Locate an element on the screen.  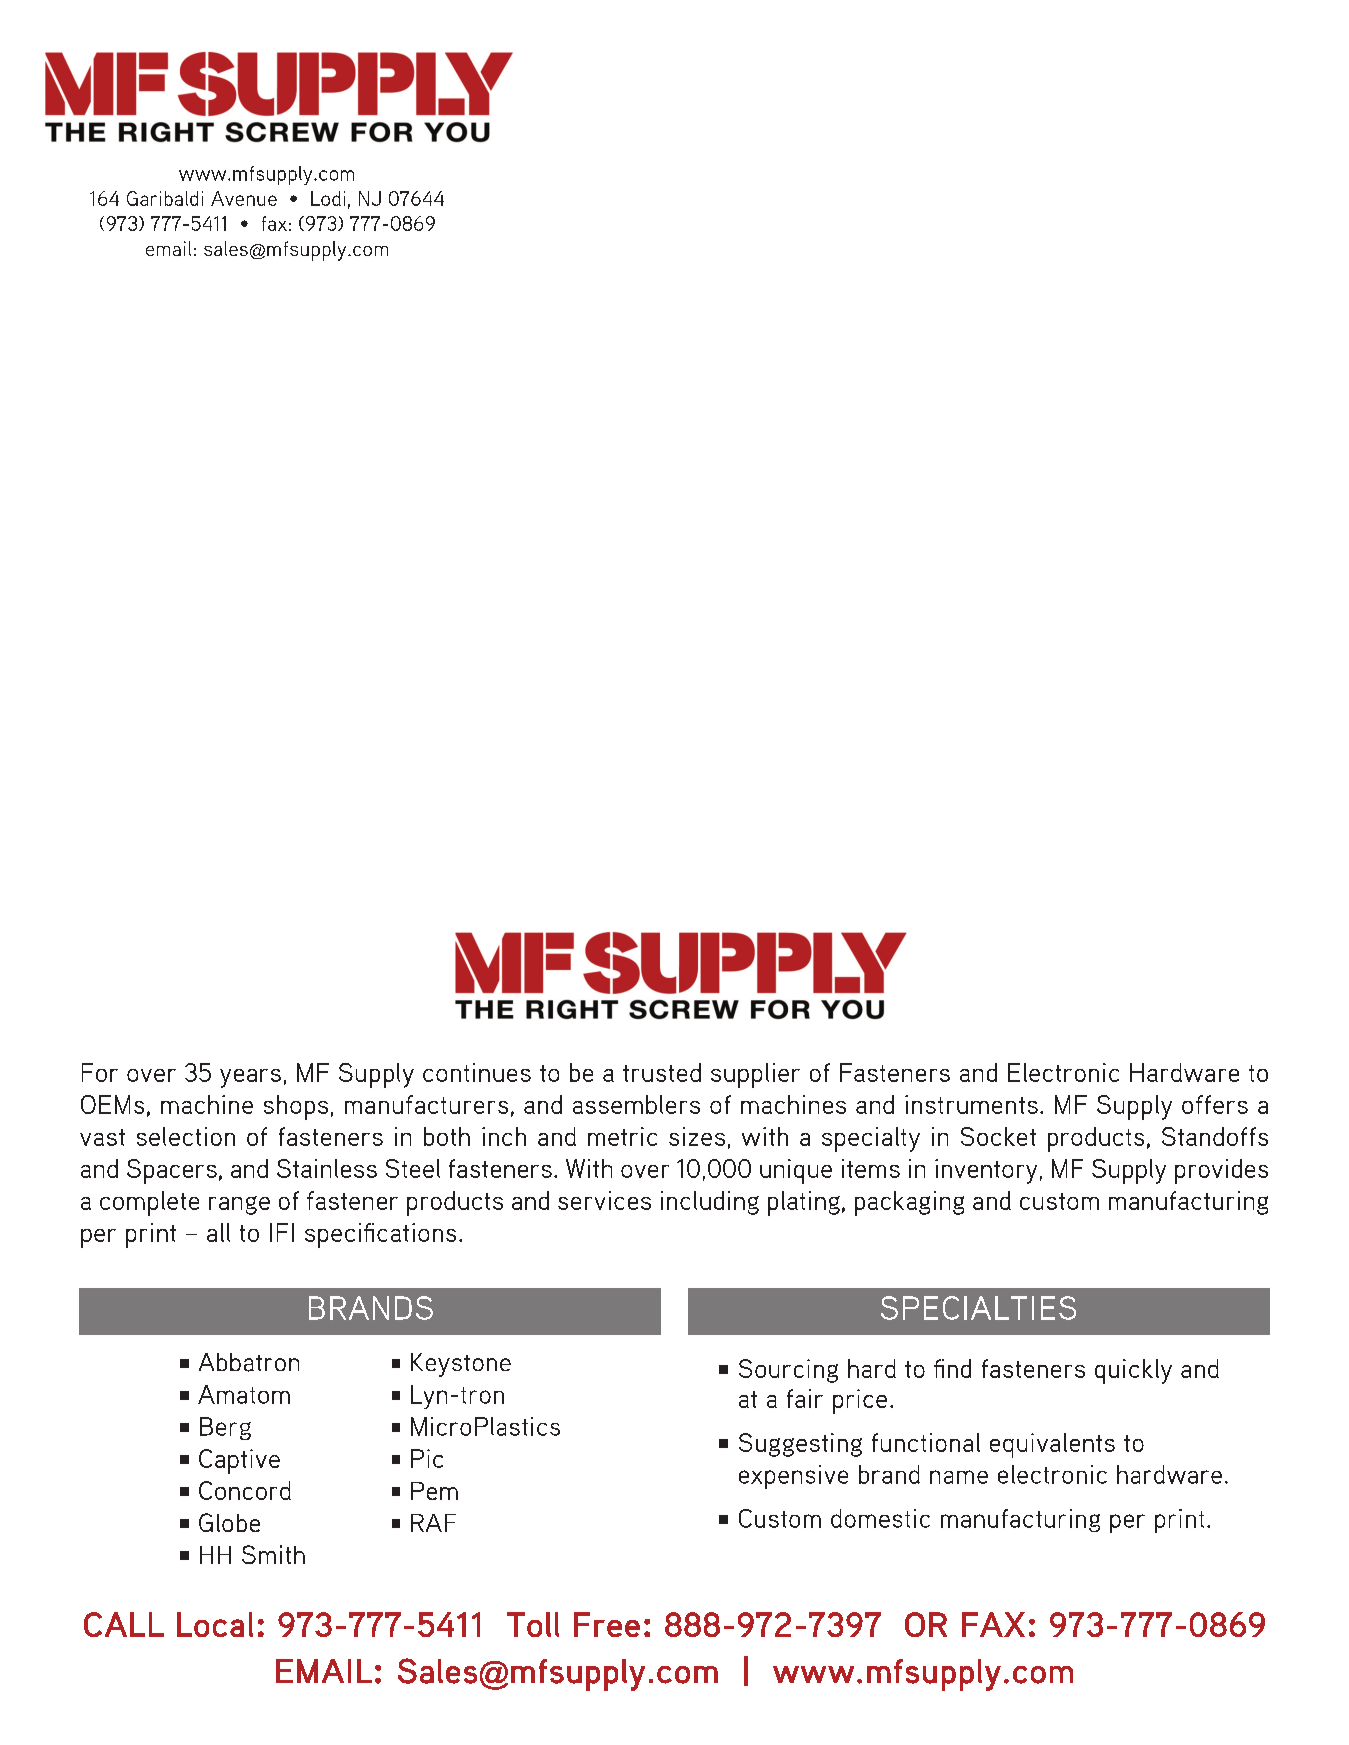
For is located at coordinates (100, 1072).
